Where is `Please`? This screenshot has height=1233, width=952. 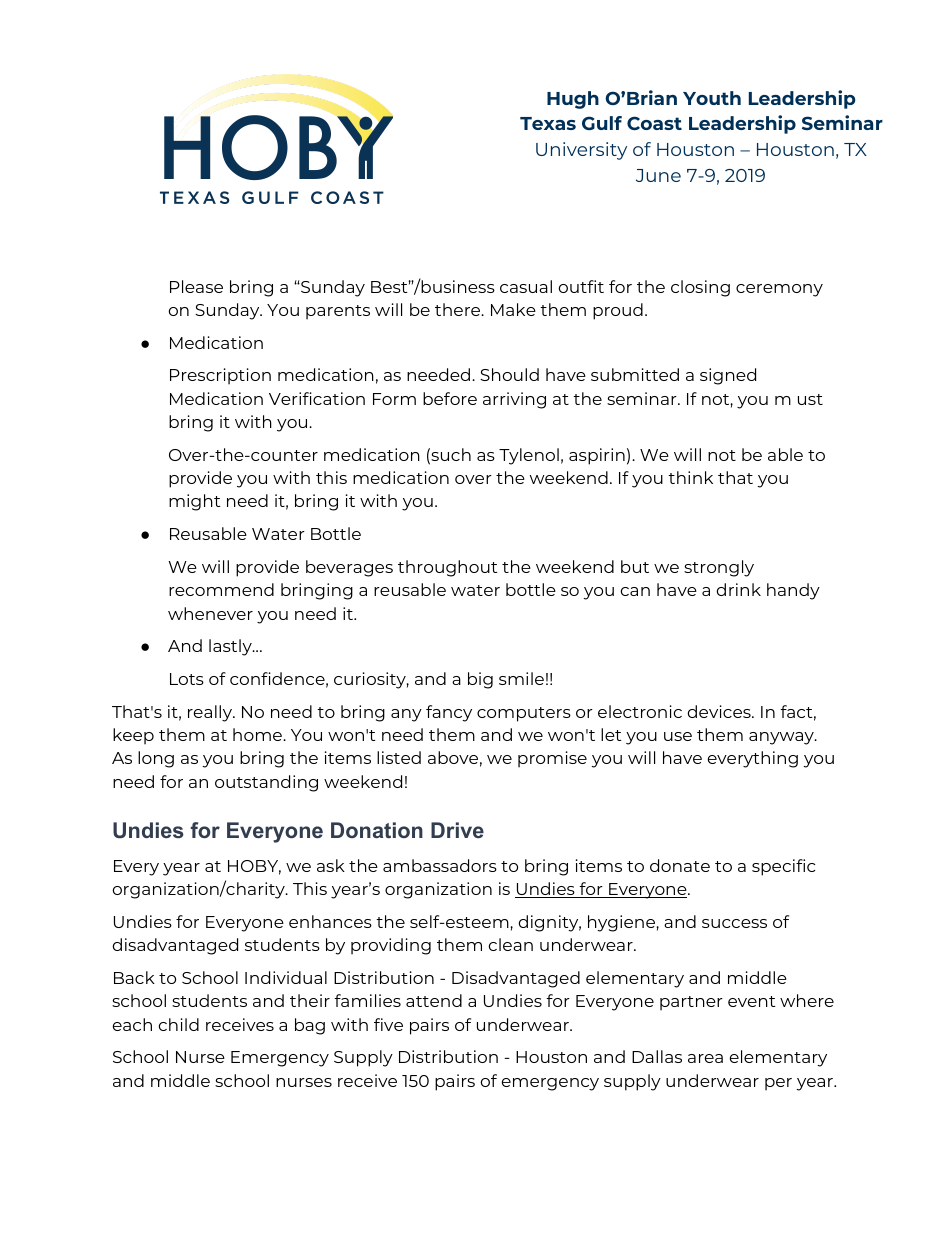 Please is located at coordinates (196, 286).
